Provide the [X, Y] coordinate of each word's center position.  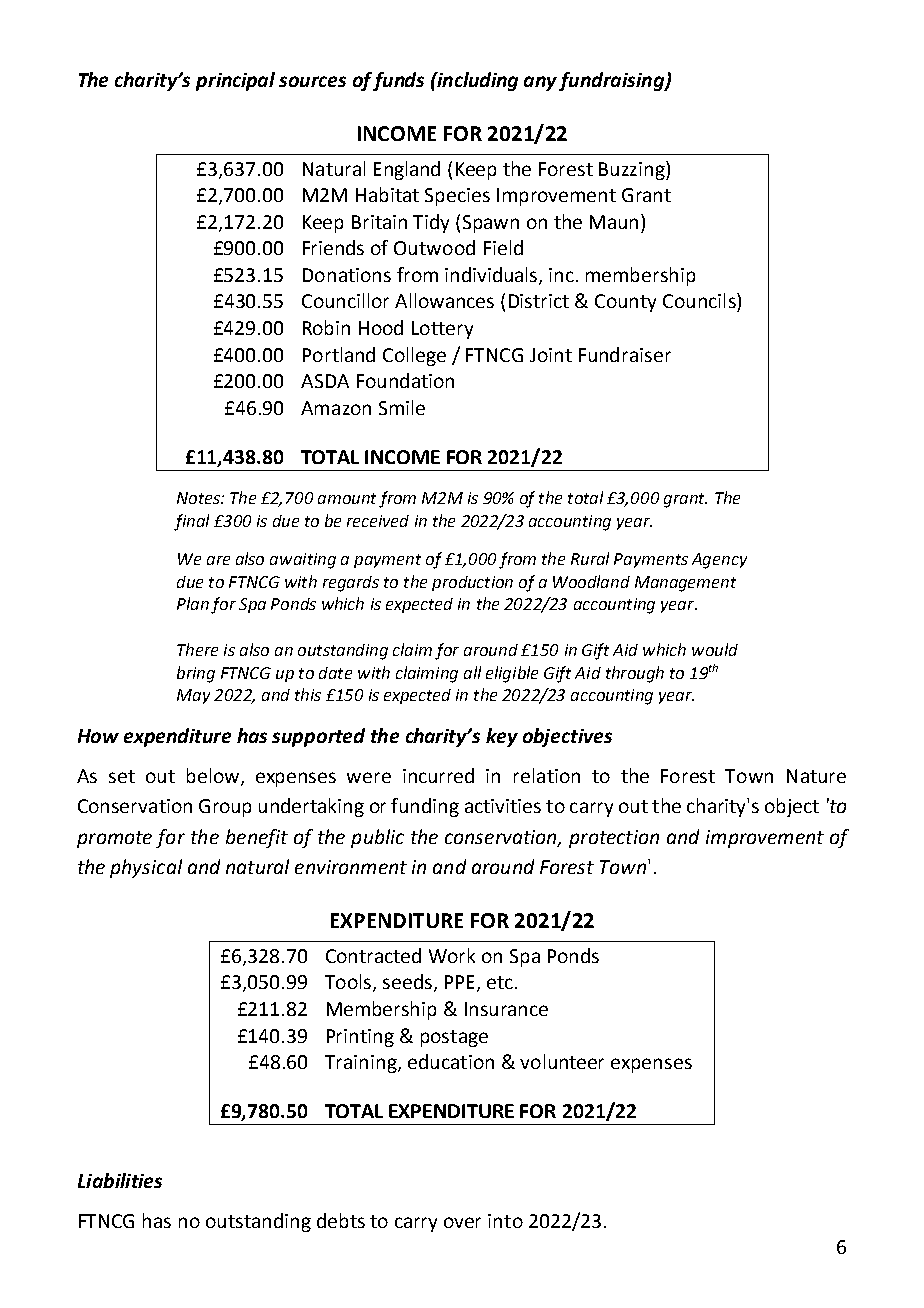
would [715, 649]
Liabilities [120, 1180]
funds [398, 81]
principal [235, 81]
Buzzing [633, 170]
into [505, 1221]
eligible [512, 674]
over [462, 1222]
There [197, 649]
